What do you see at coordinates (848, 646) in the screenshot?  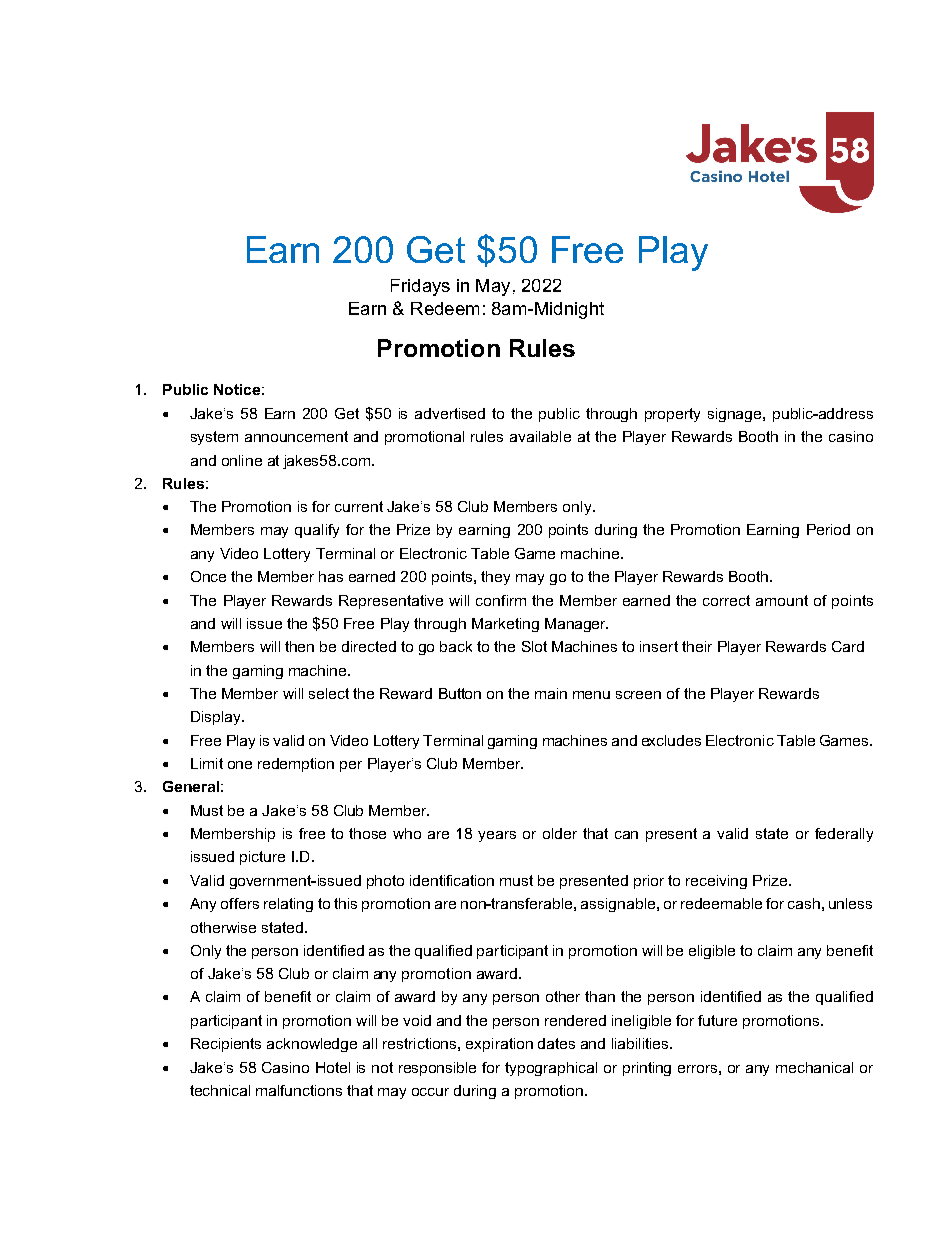 I see `Card` at bounding box center [848, 646].
